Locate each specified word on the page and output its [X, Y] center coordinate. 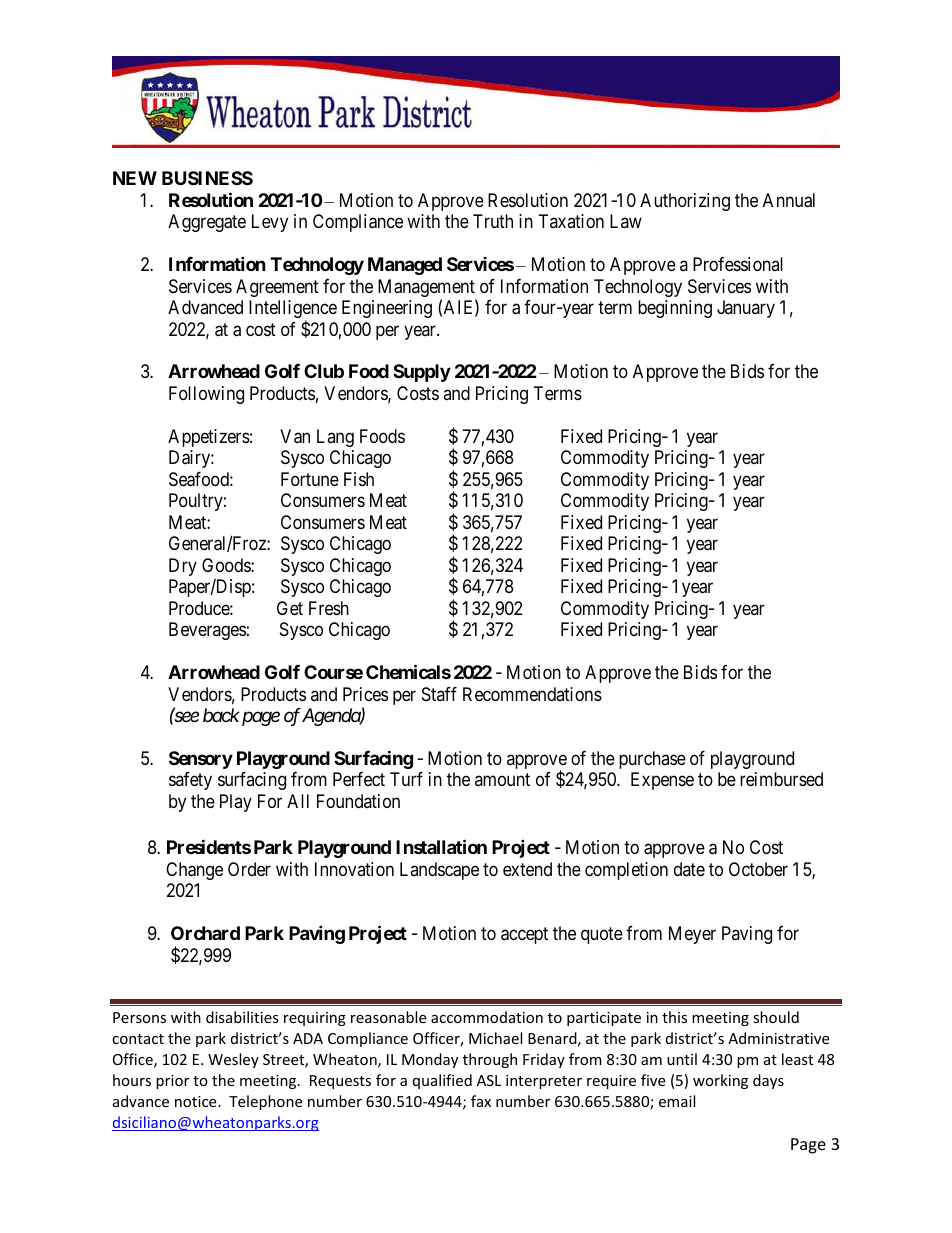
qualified [442, 1081]
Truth [493, 221]
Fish [359, 479]
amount [502, 780]
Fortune [310, 479]
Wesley [233, 1060]
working [720, 1081]
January [746, 309]
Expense [662, 781]
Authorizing [685, 202]
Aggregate [207, 223]
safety [190, 781]
